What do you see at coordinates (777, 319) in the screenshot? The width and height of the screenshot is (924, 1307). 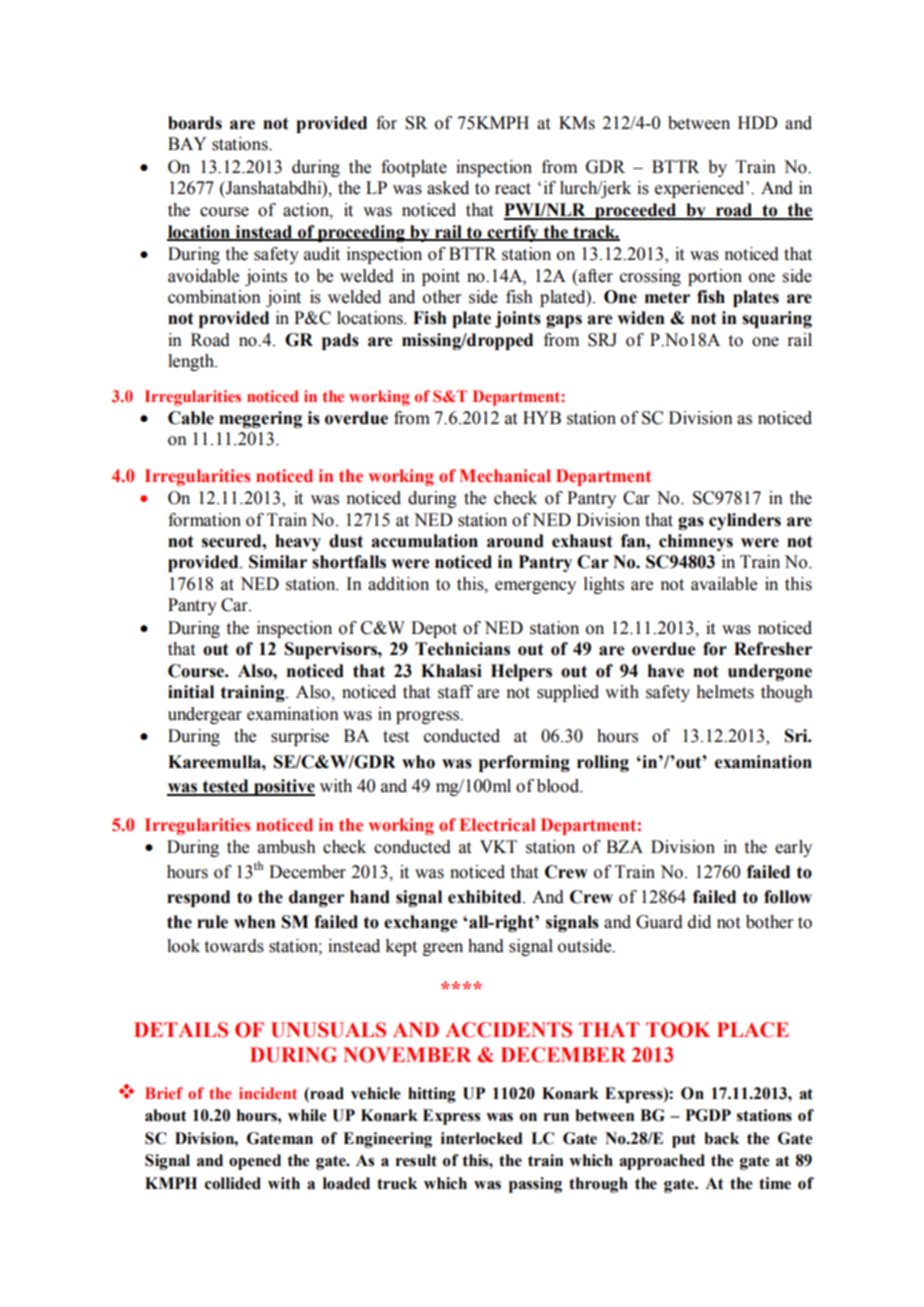 I see `squaring` at bounding box center [777, 319].
